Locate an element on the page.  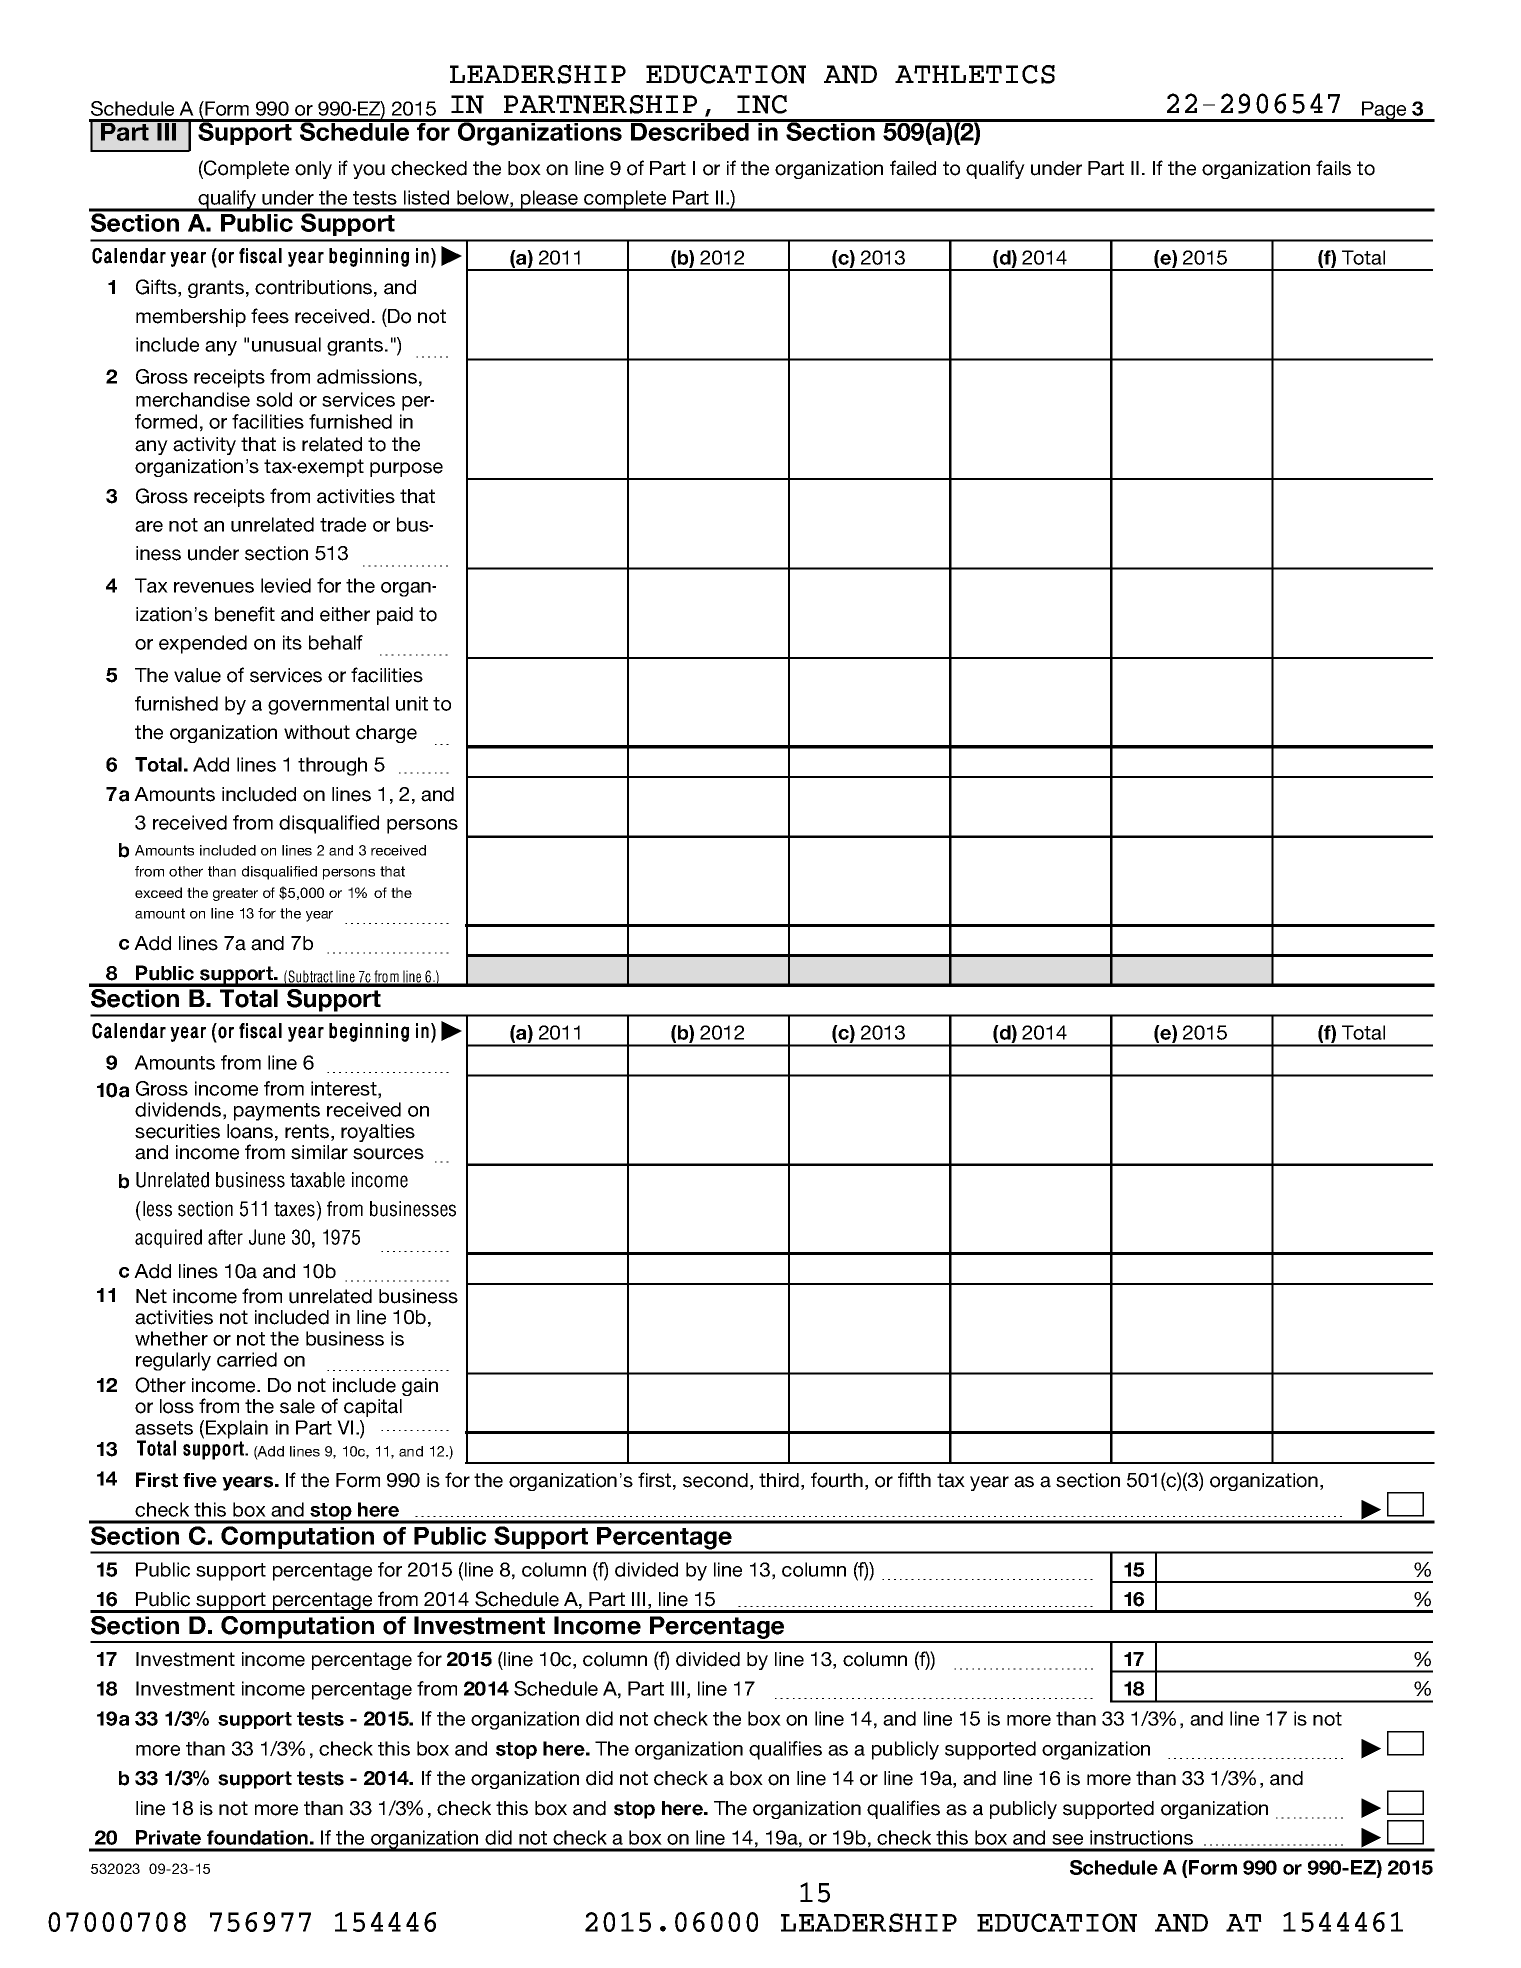
fifth is located at coordinates (914, 1479).
